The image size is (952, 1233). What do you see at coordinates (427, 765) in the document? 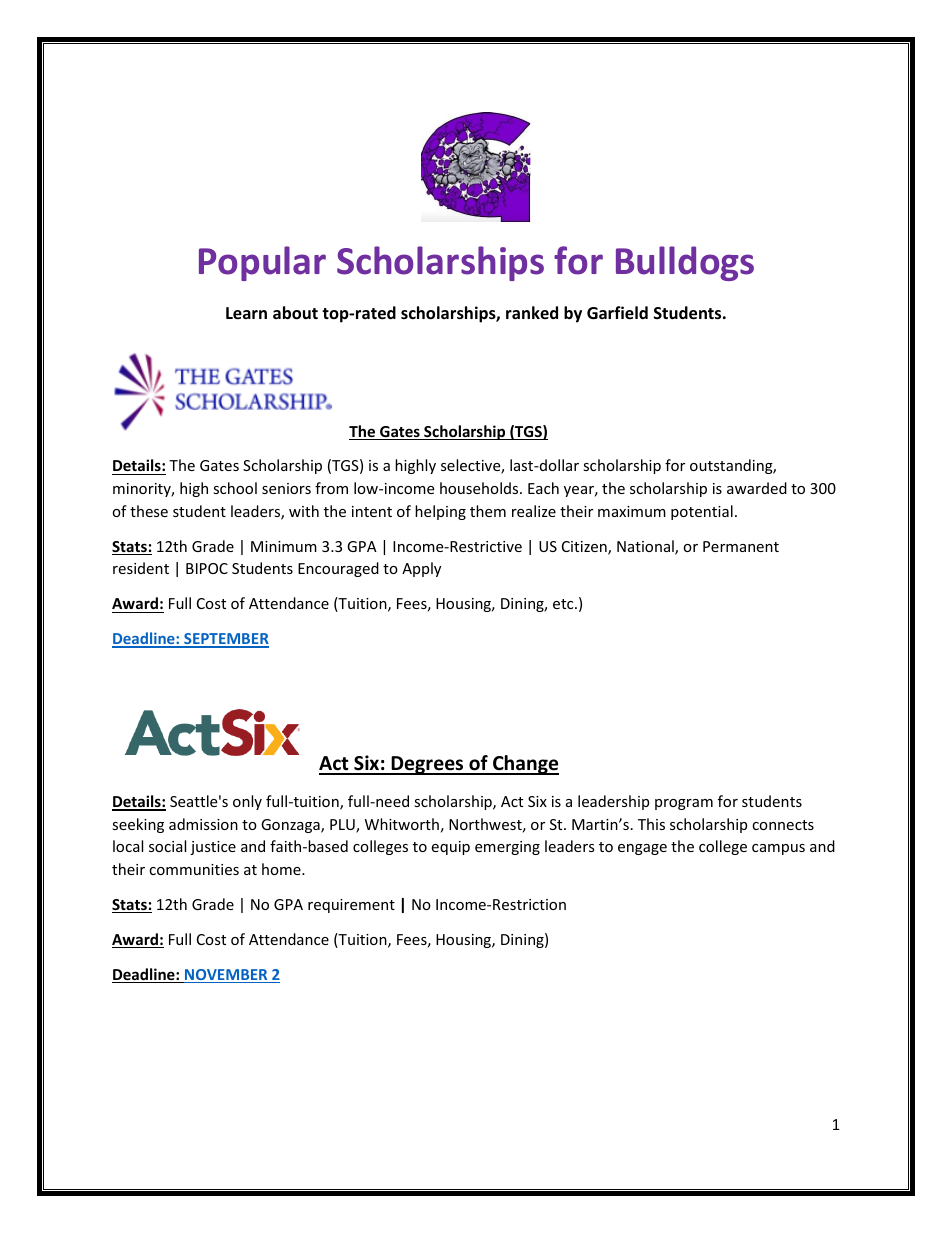
I see `Degrees` at bounding box center [427, 765].
